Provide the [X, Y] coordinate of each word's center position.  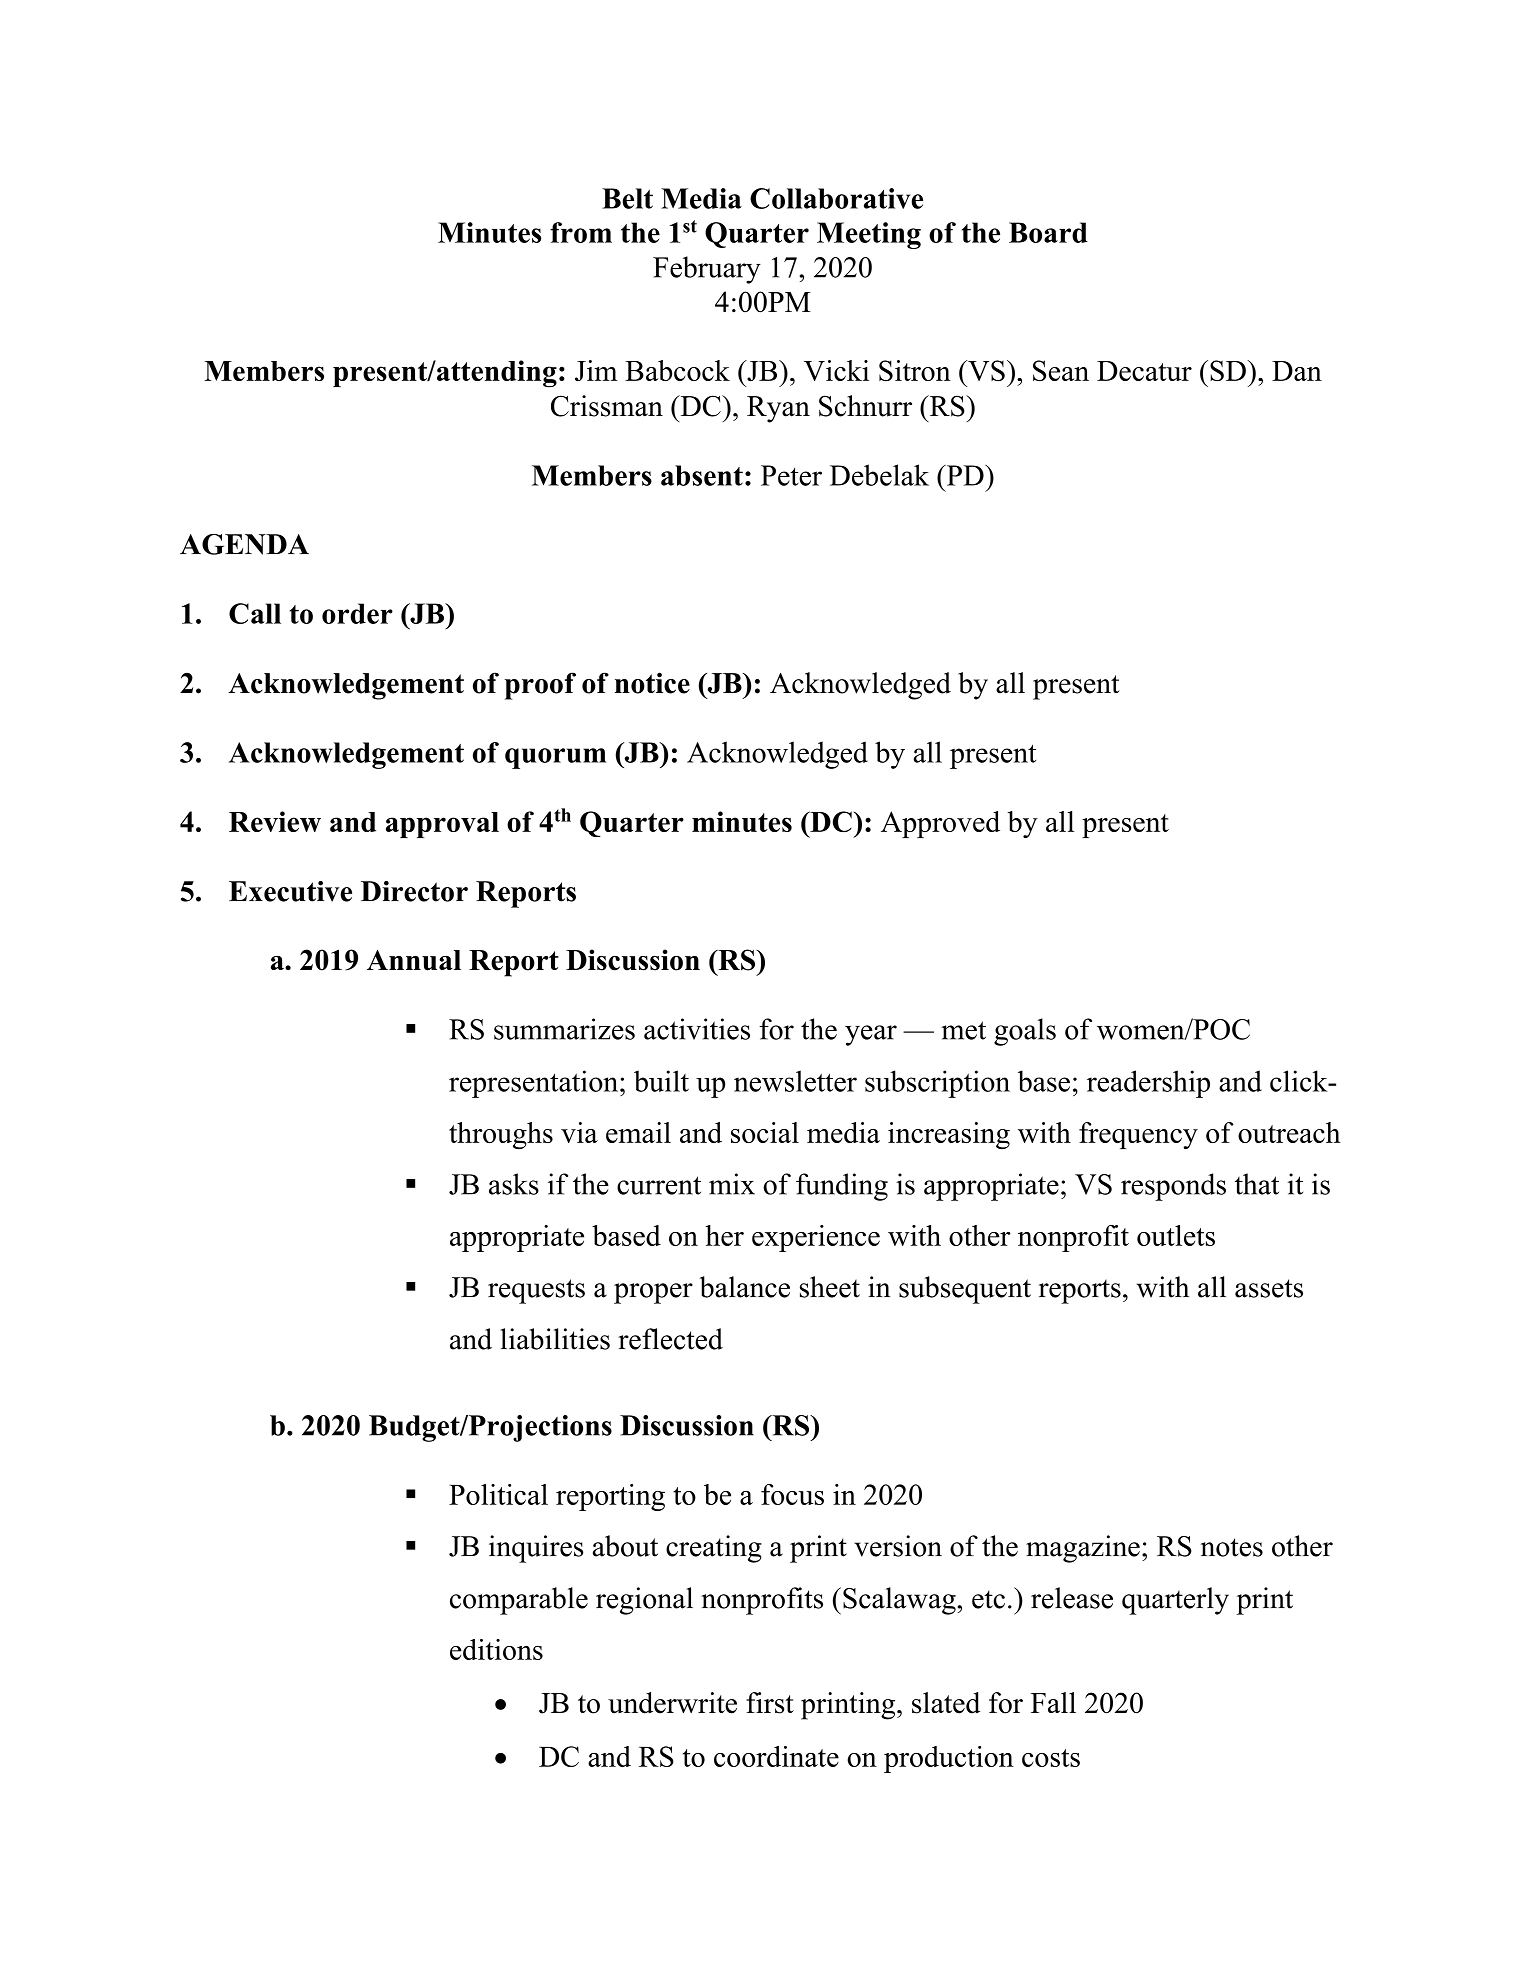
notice [652, 683]
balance [745, 1287]
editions [496, 1649]
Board [1048, 232]
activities [697, 1029]
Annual [414, 960]
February [707, 270]
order [357, 613]
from [581, 232]
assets [1269, 1288]
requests [536, 1291]
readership [1148, 1084]
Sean [1061, 370]
